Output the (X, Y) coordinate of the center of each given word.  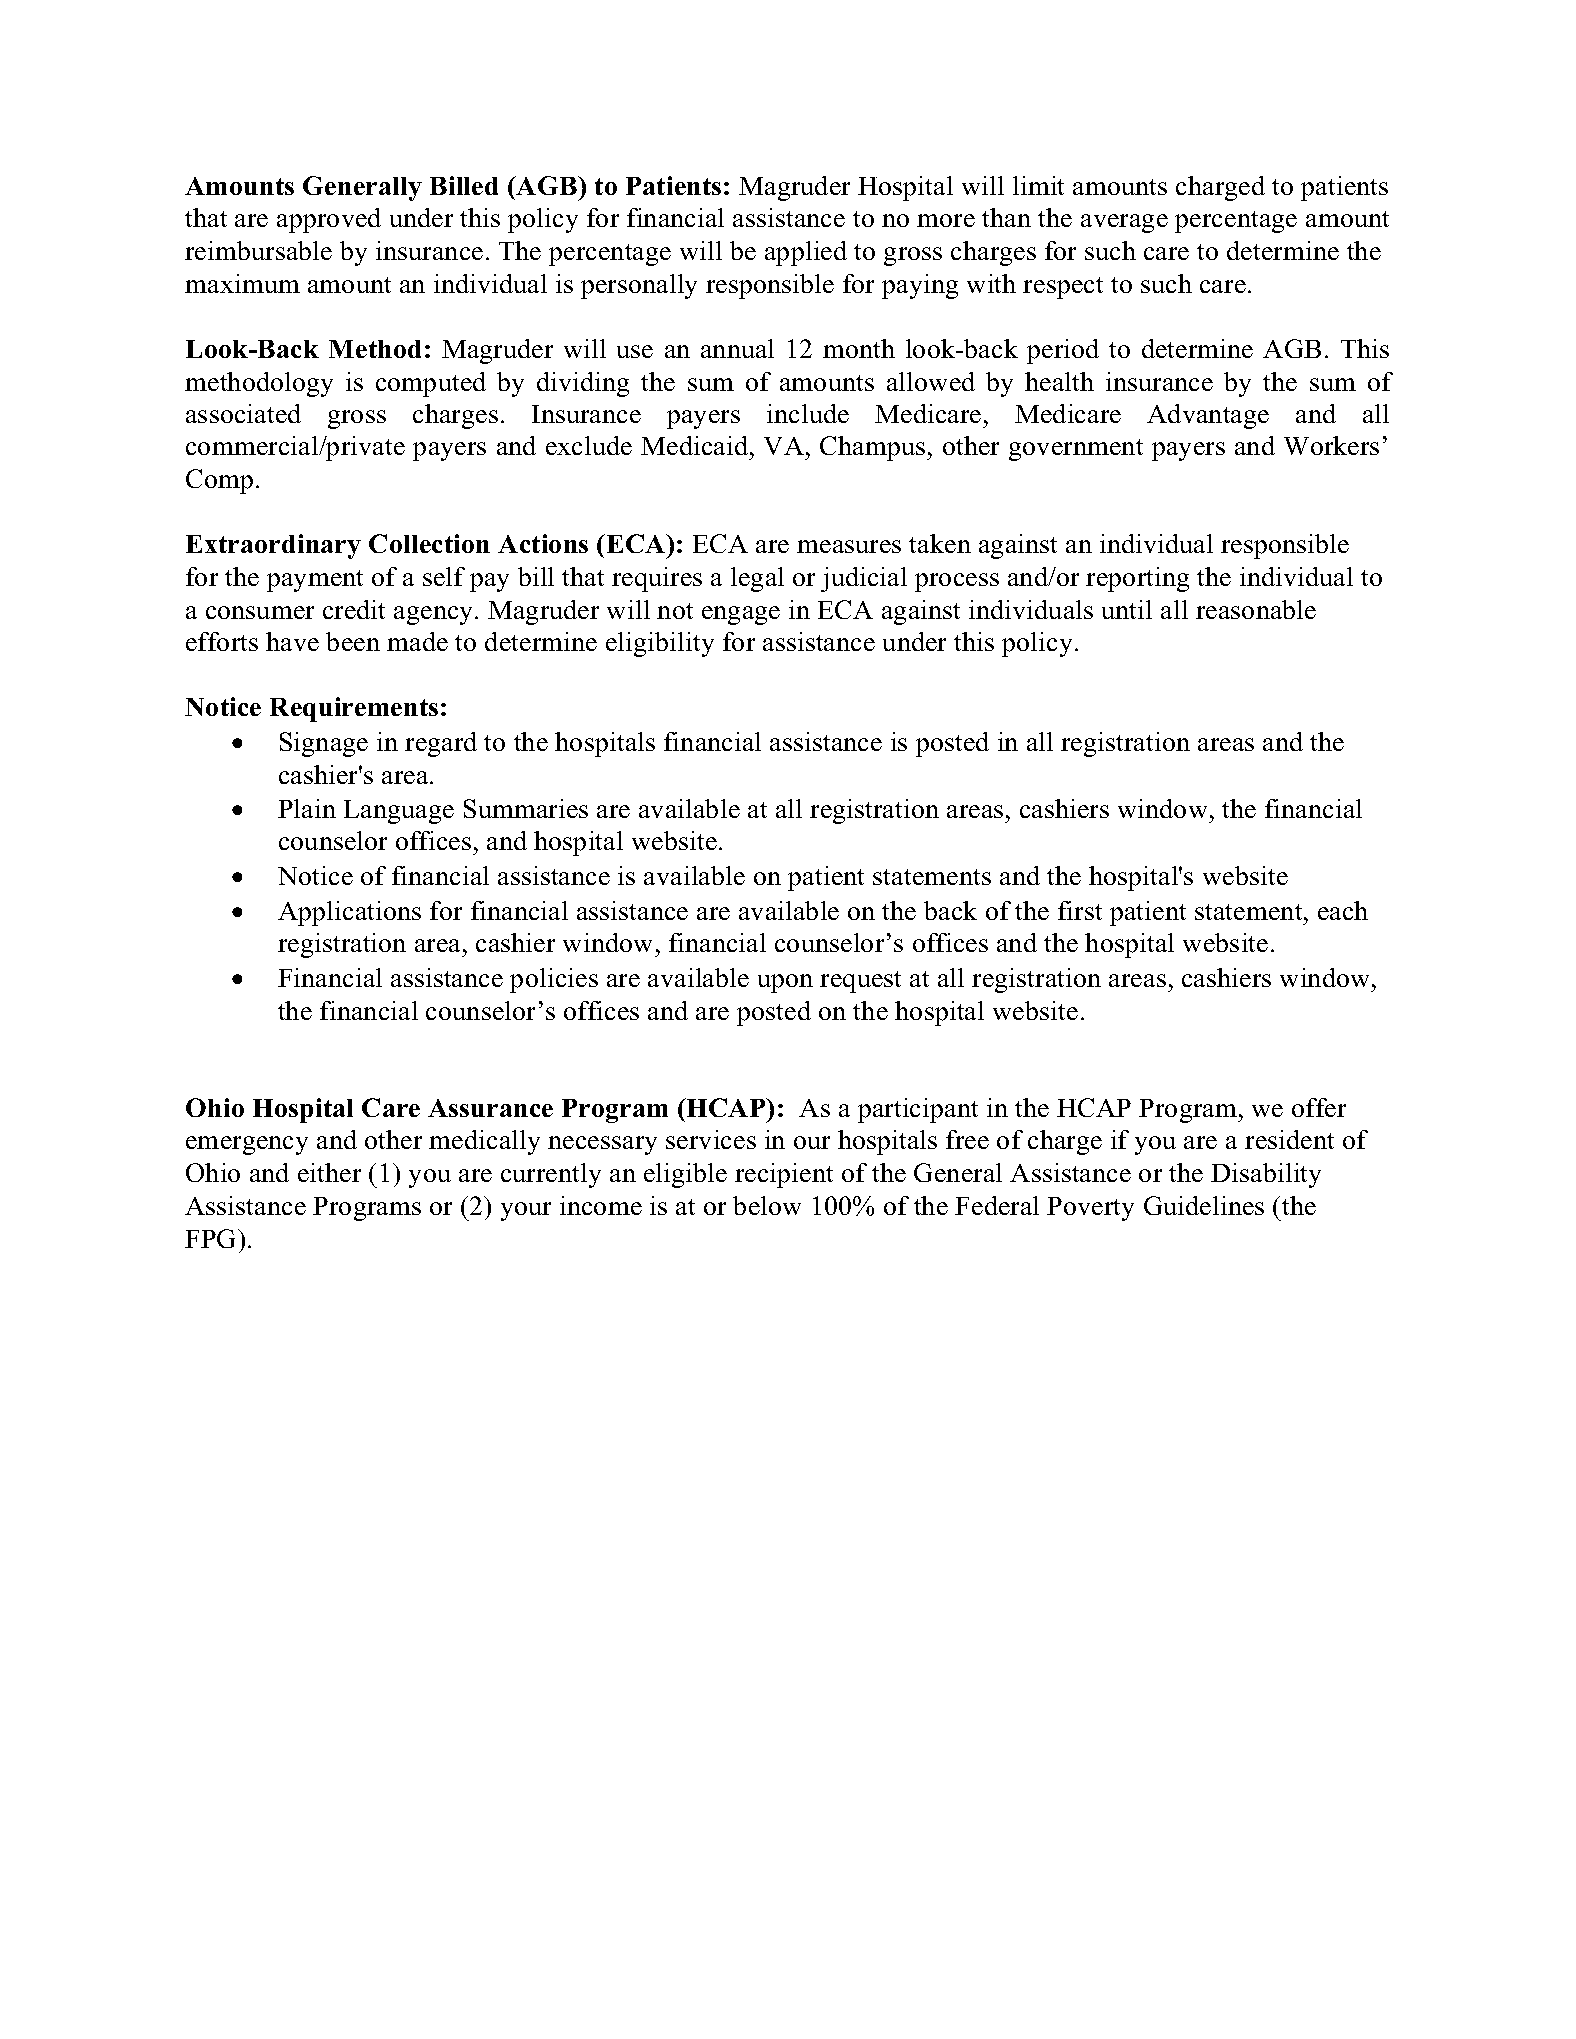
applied (806, 253)
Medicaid (696, 445)
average (1124, 223)
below (767, 1205)
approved (329, 220)
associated (243, 413)
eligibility (660, 644)
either (329, 1172)
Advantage (1208, 416)
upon (785, 983)
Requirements (354, 709)
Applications (349, 913)
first (1080, 910)
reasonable (1256, 609)
